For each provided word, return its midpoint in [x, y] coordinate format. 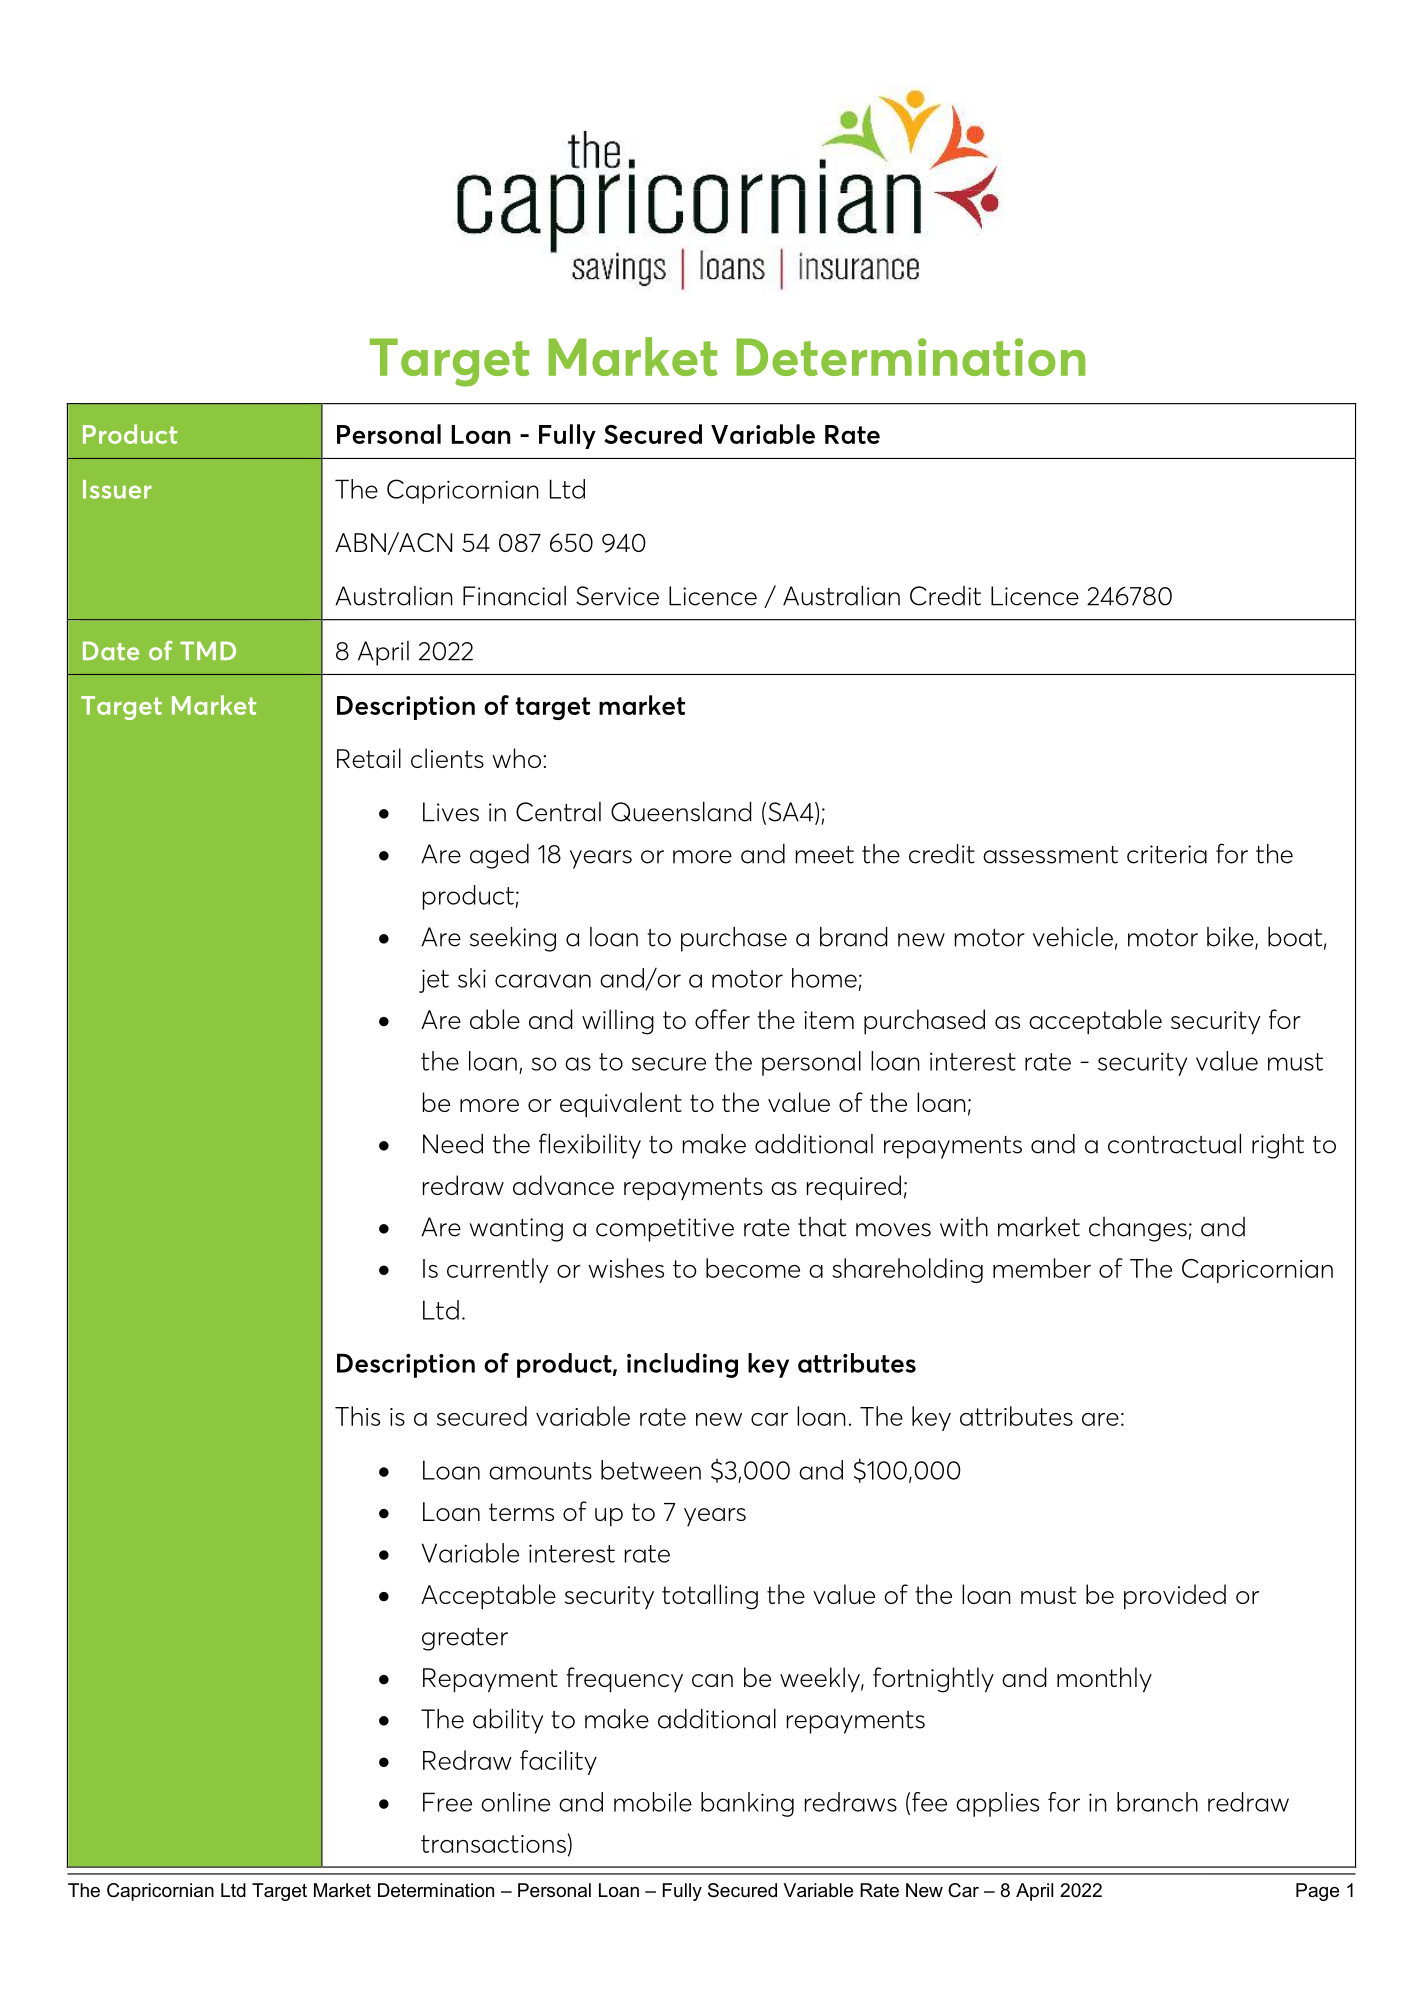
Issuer [117, 489]
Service [617, 596]
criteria [1167, 854]
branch [1157, 1802]
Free [447, 1802]
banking [747, 1804]
